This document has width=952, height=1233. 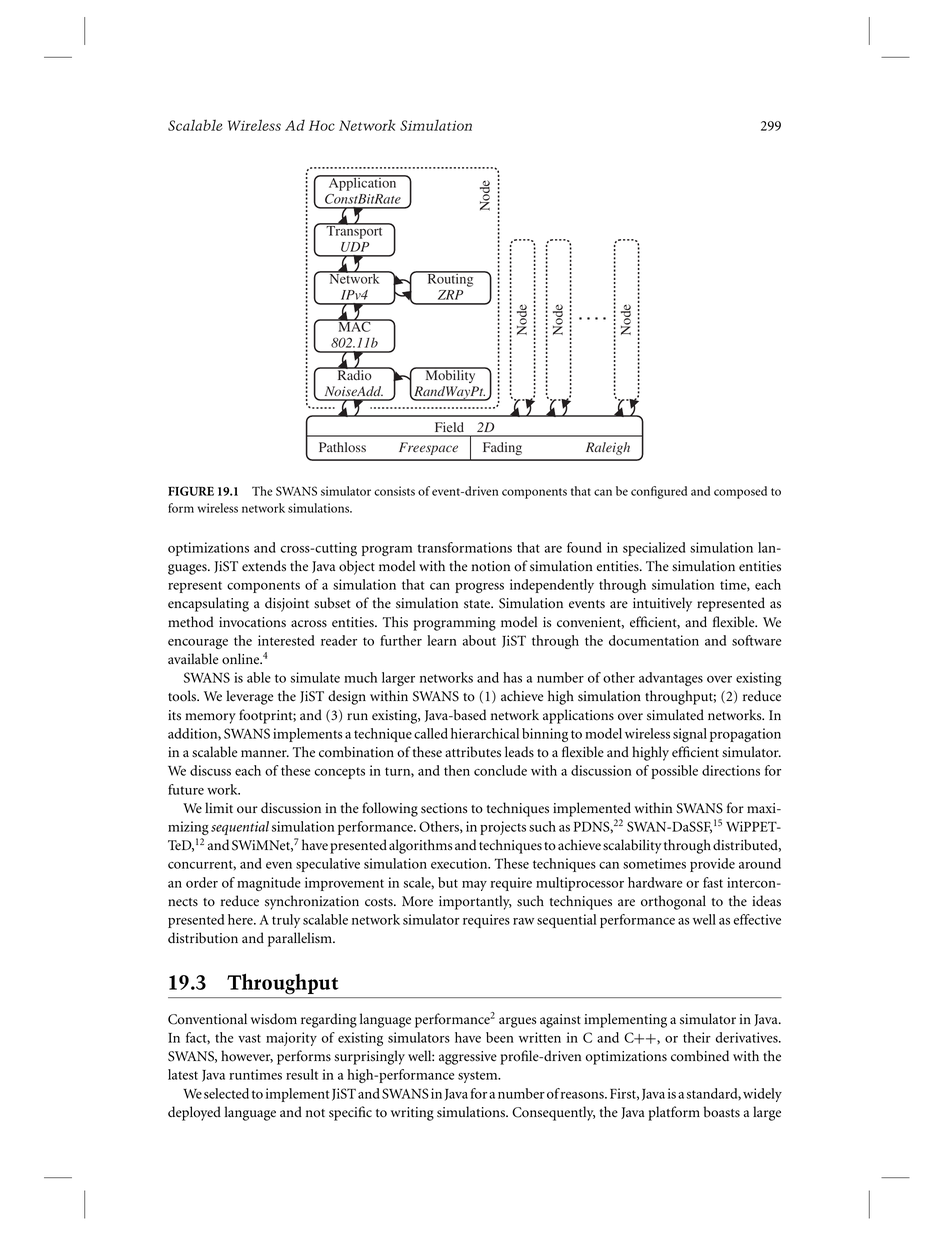 What do you see at coordinates (252, 622) in the document?
I see `invocations` at bounding box center [252, 622].
